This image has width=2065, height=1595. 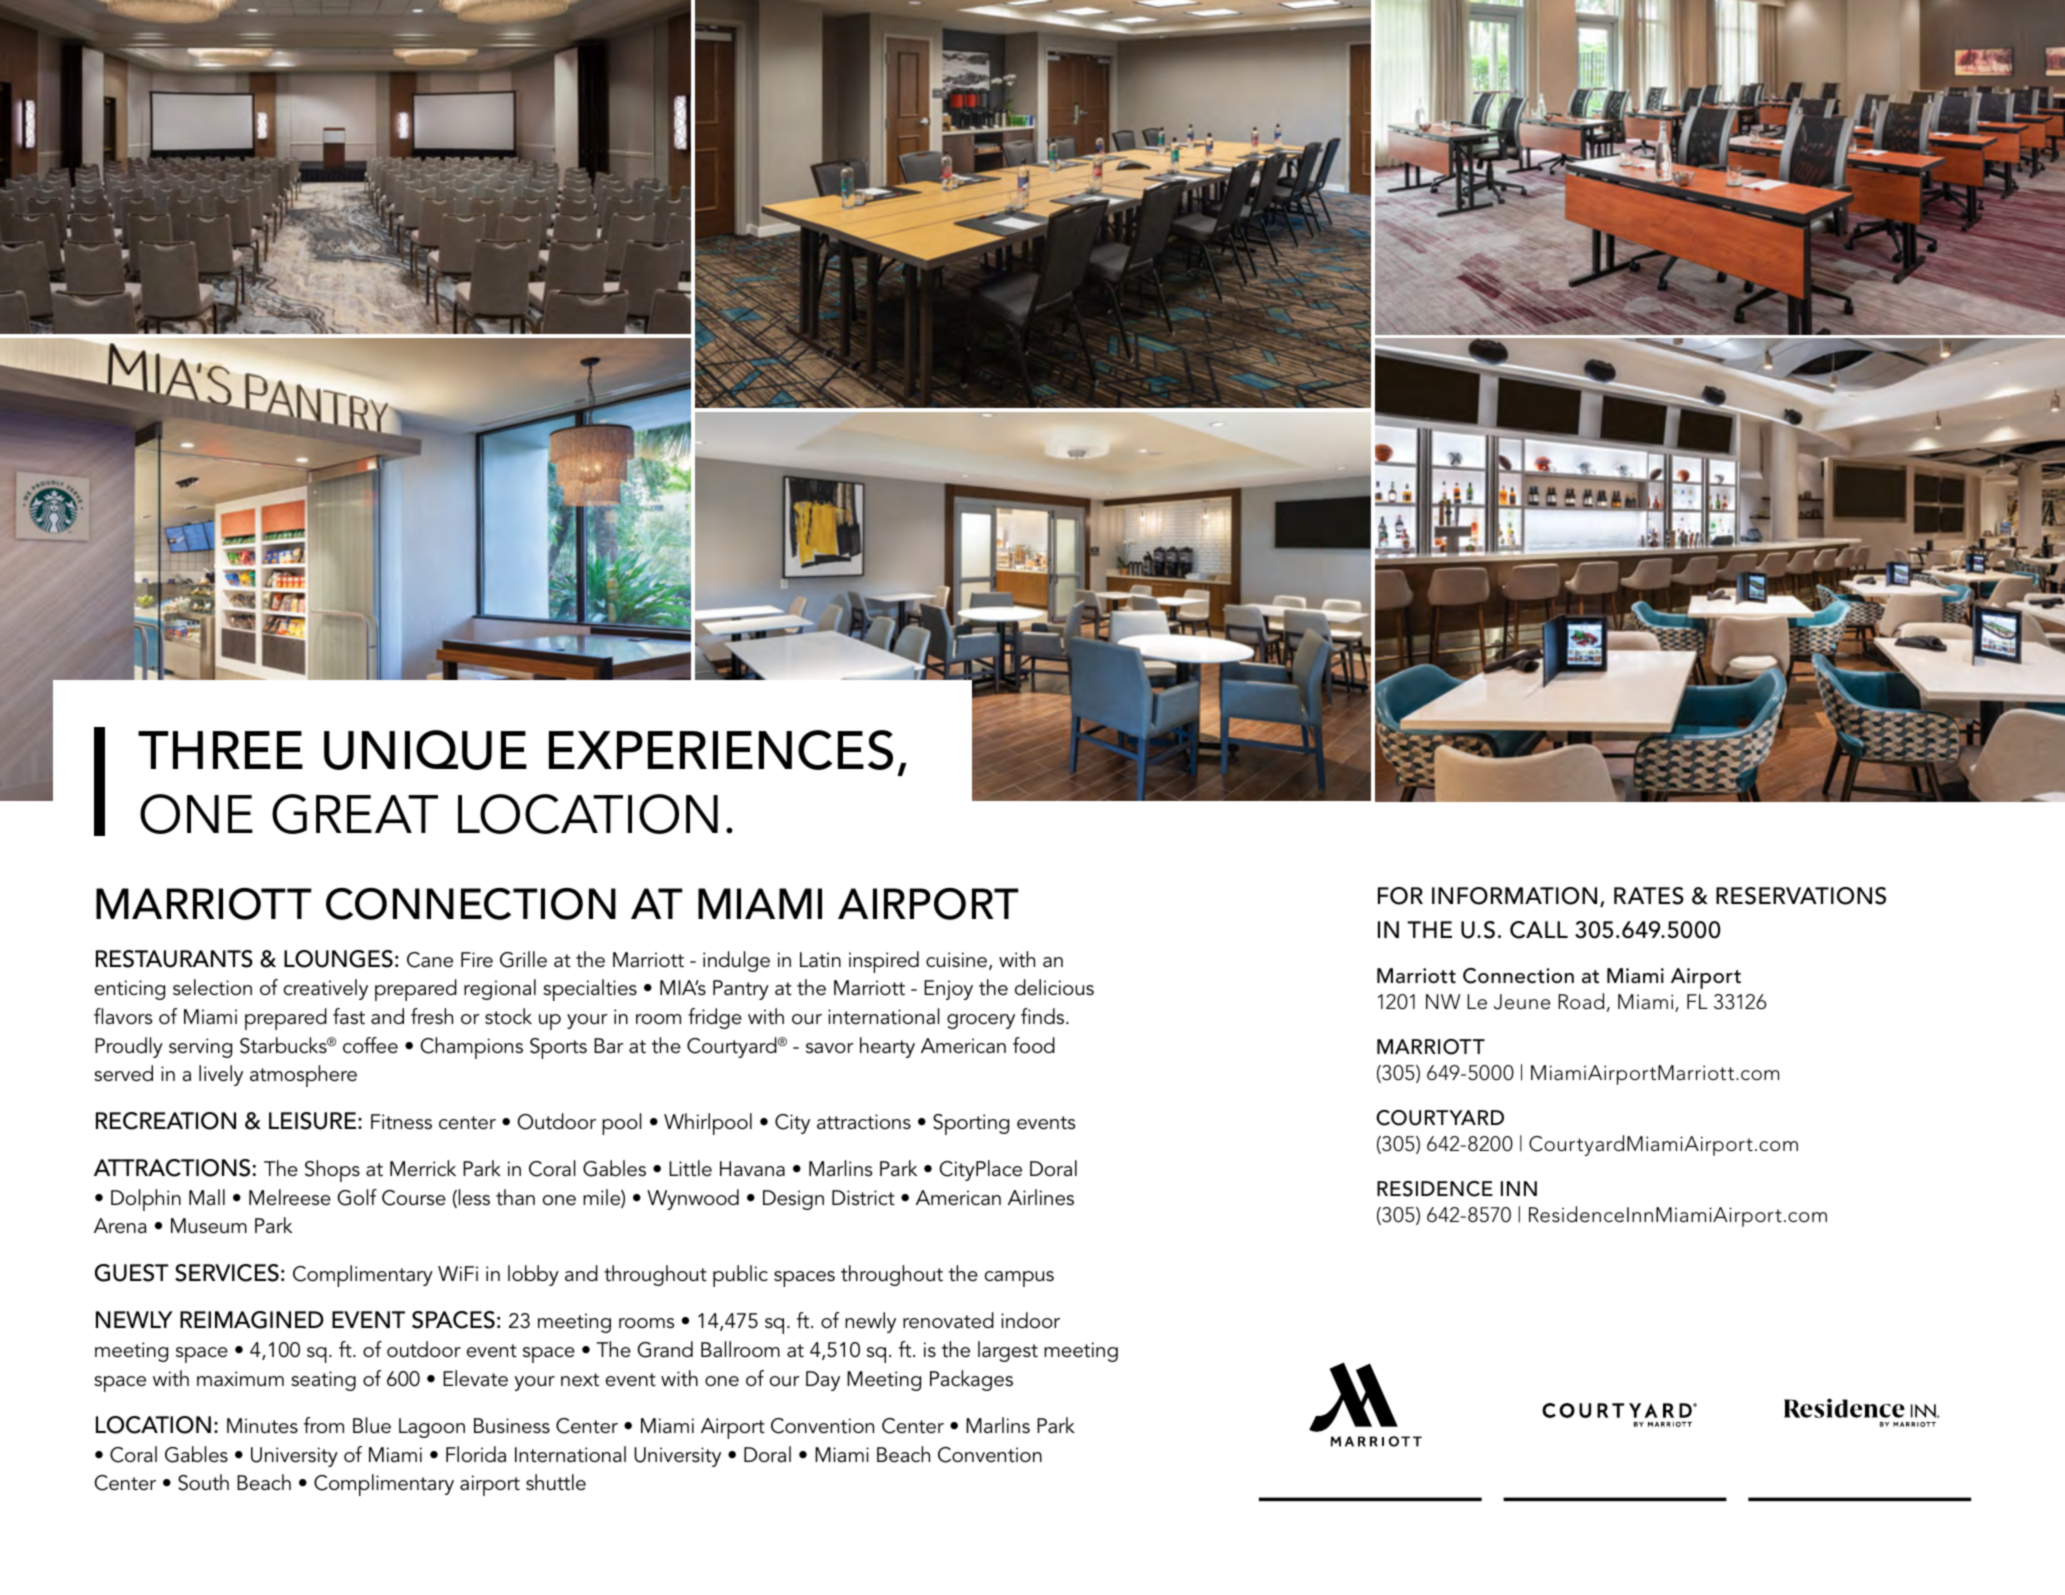 I want to click on cuisine, so click(x=958, y=961).
